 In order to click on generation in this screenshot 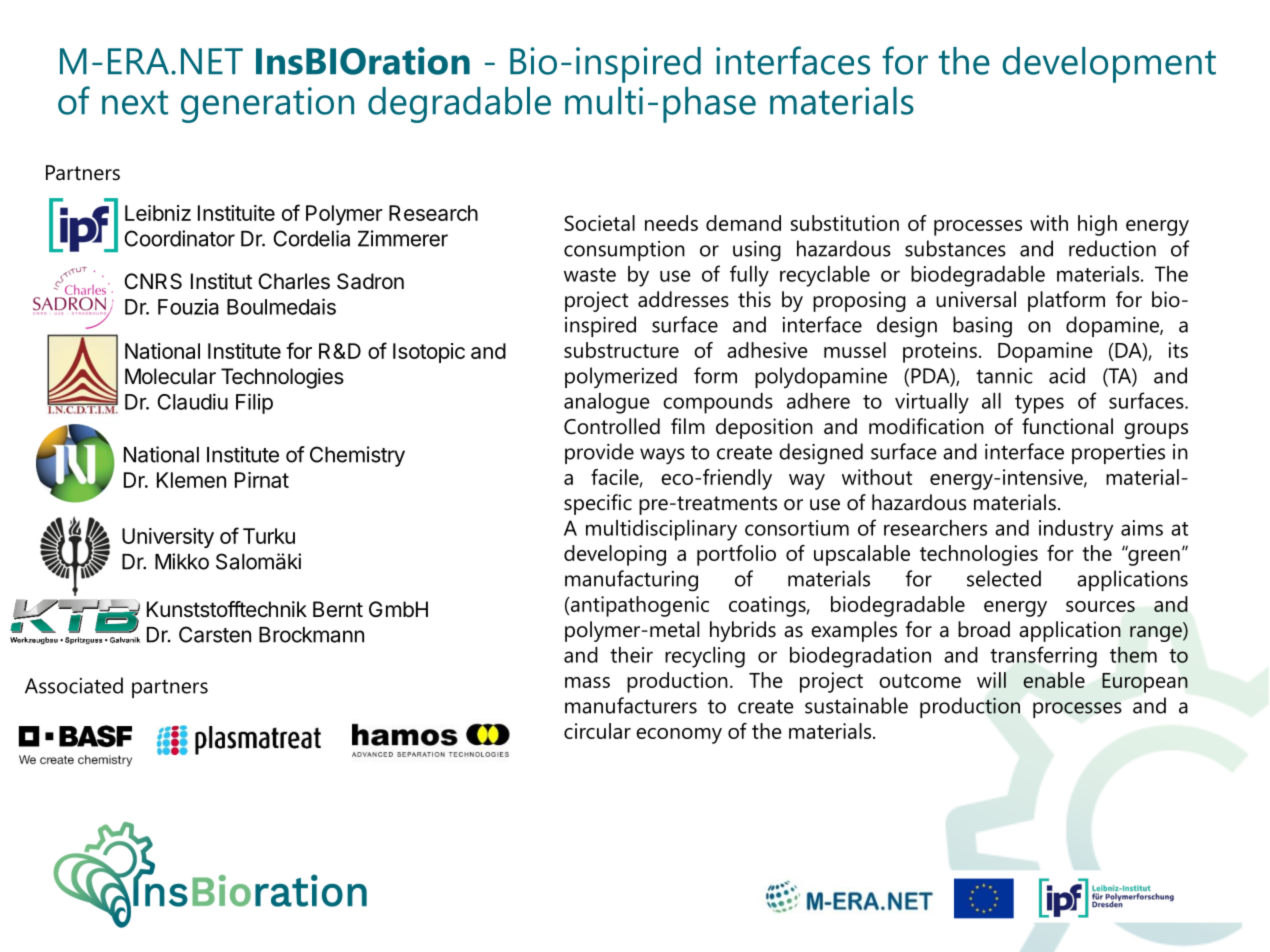, I will do `click(267, 105)`.
